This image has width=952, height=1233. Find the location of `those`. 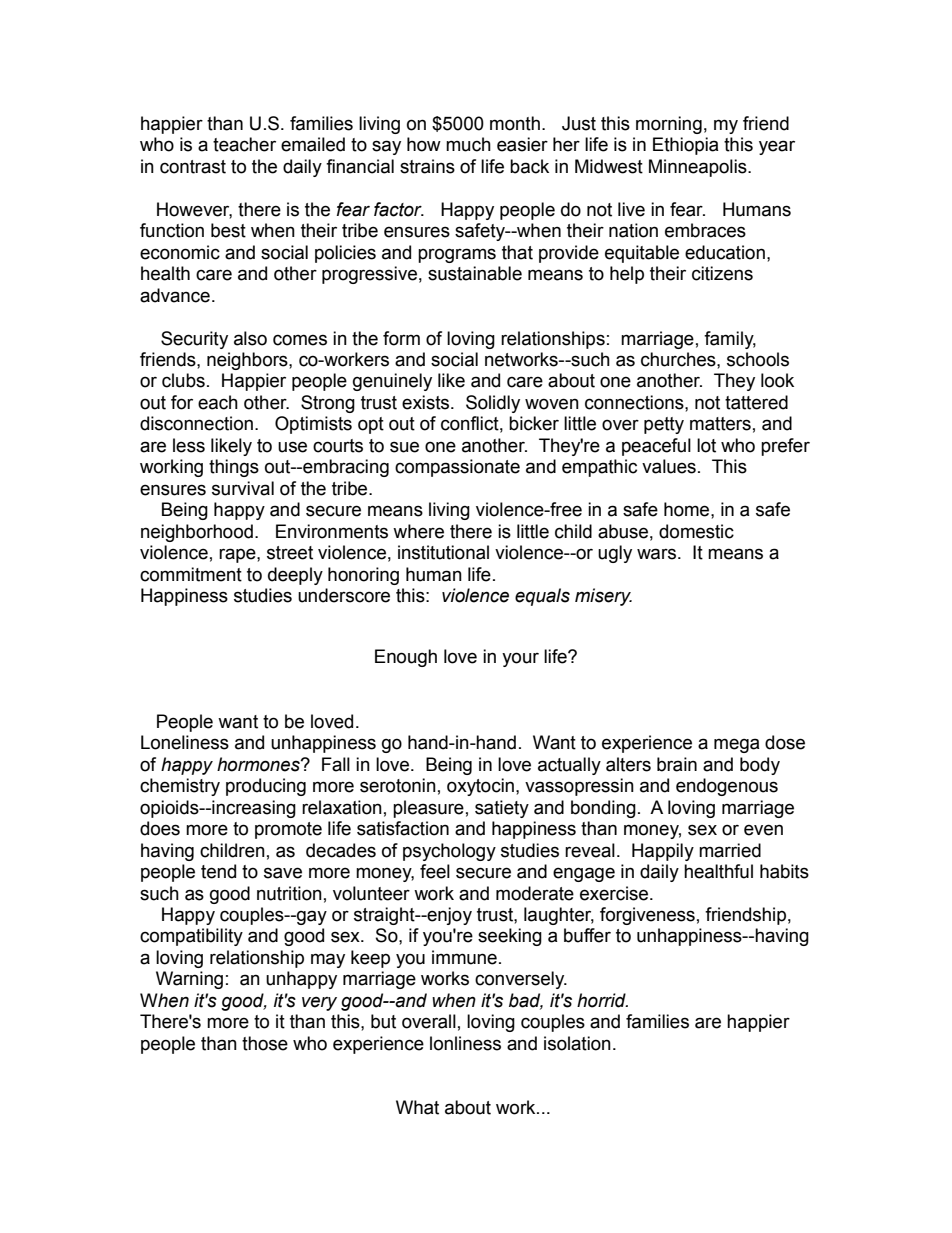

those is located at coordinates (265, 1043).
